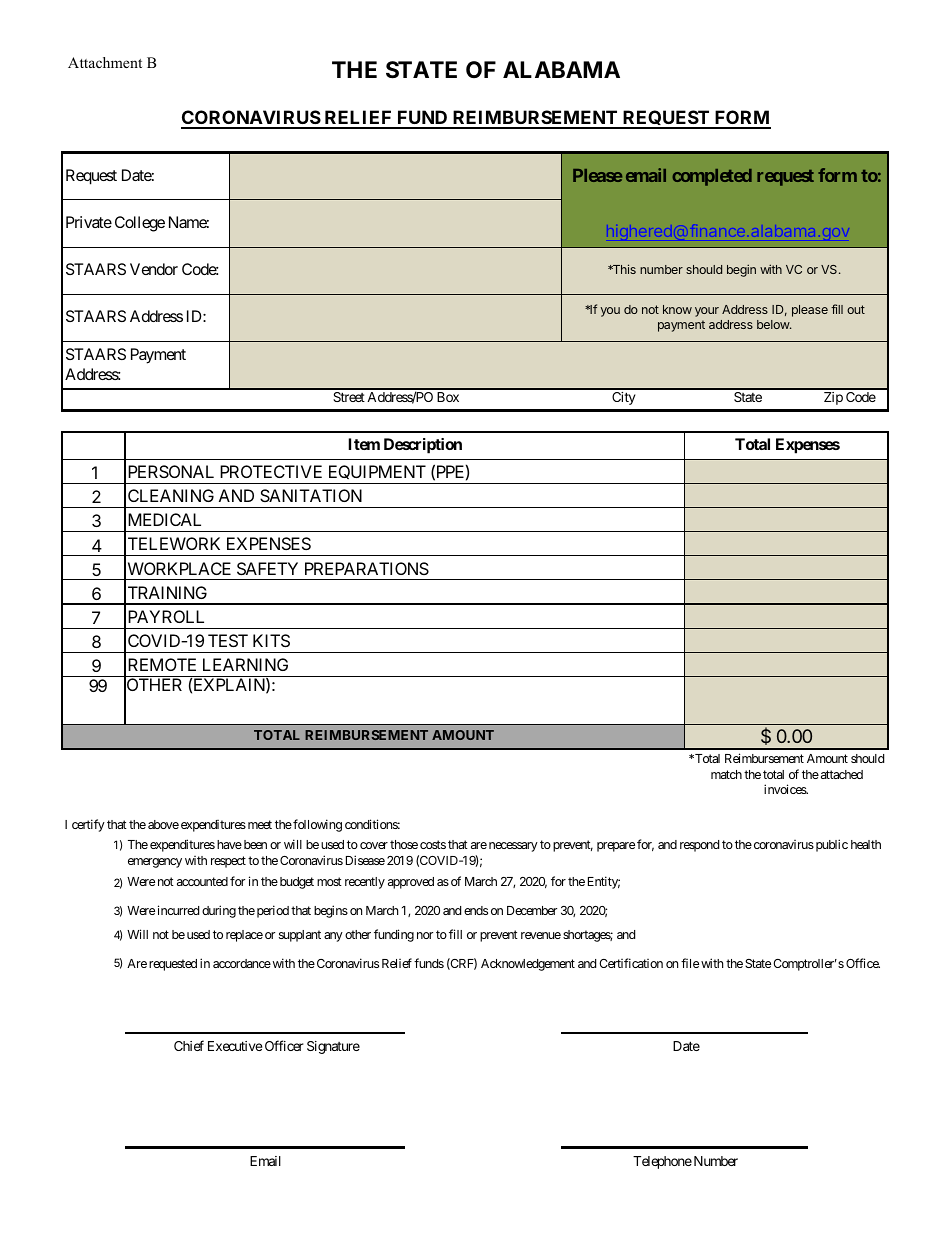 The height and width of the page is (1233, 952). I want to click on above, so click(163, 824).
